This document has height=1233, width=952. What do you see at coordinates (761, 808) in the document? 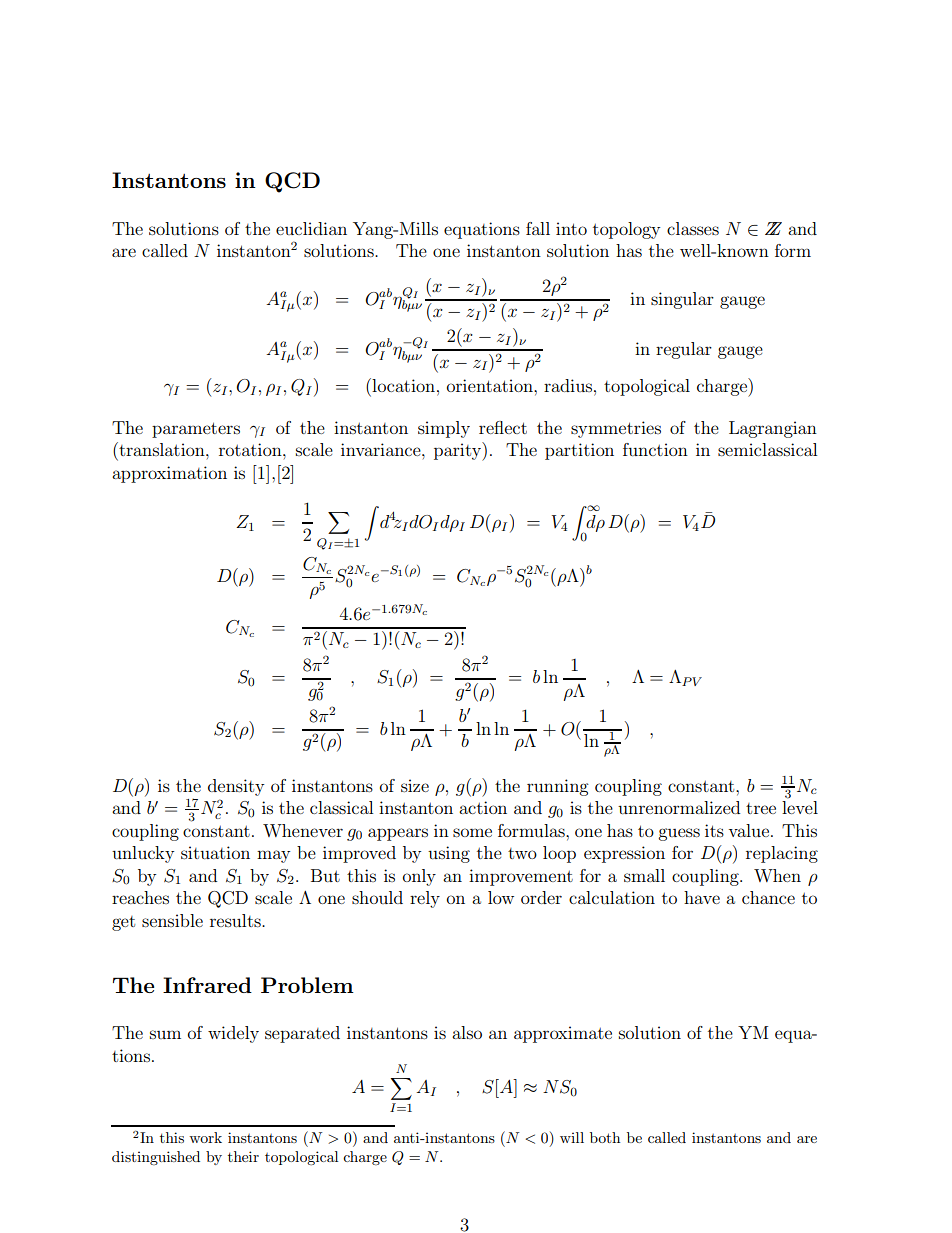
I see `tree` at bounding box center [761, 808].
